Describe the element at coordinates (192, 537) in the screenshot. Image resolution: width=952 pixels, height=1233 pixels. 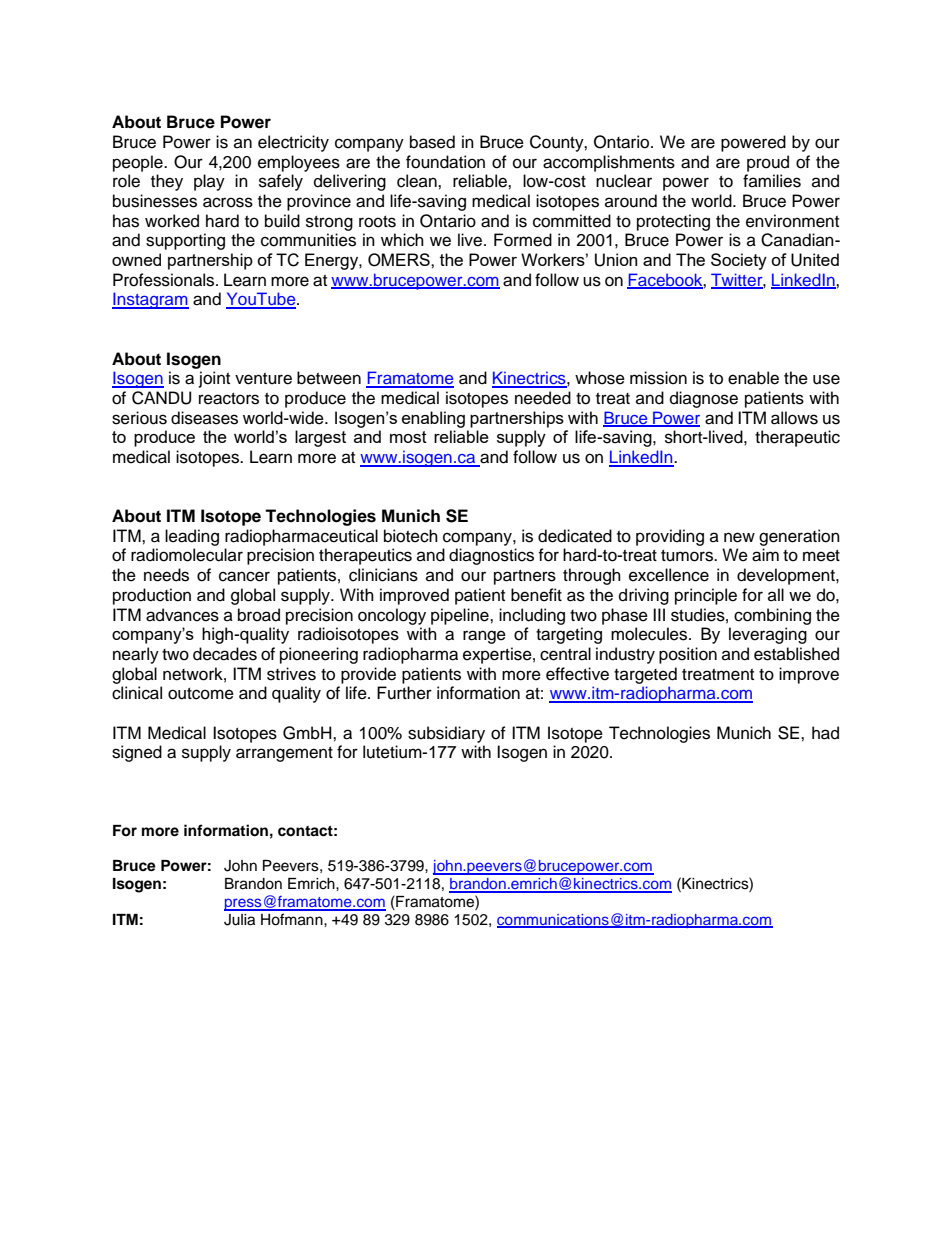
I see `leading` at that location.
